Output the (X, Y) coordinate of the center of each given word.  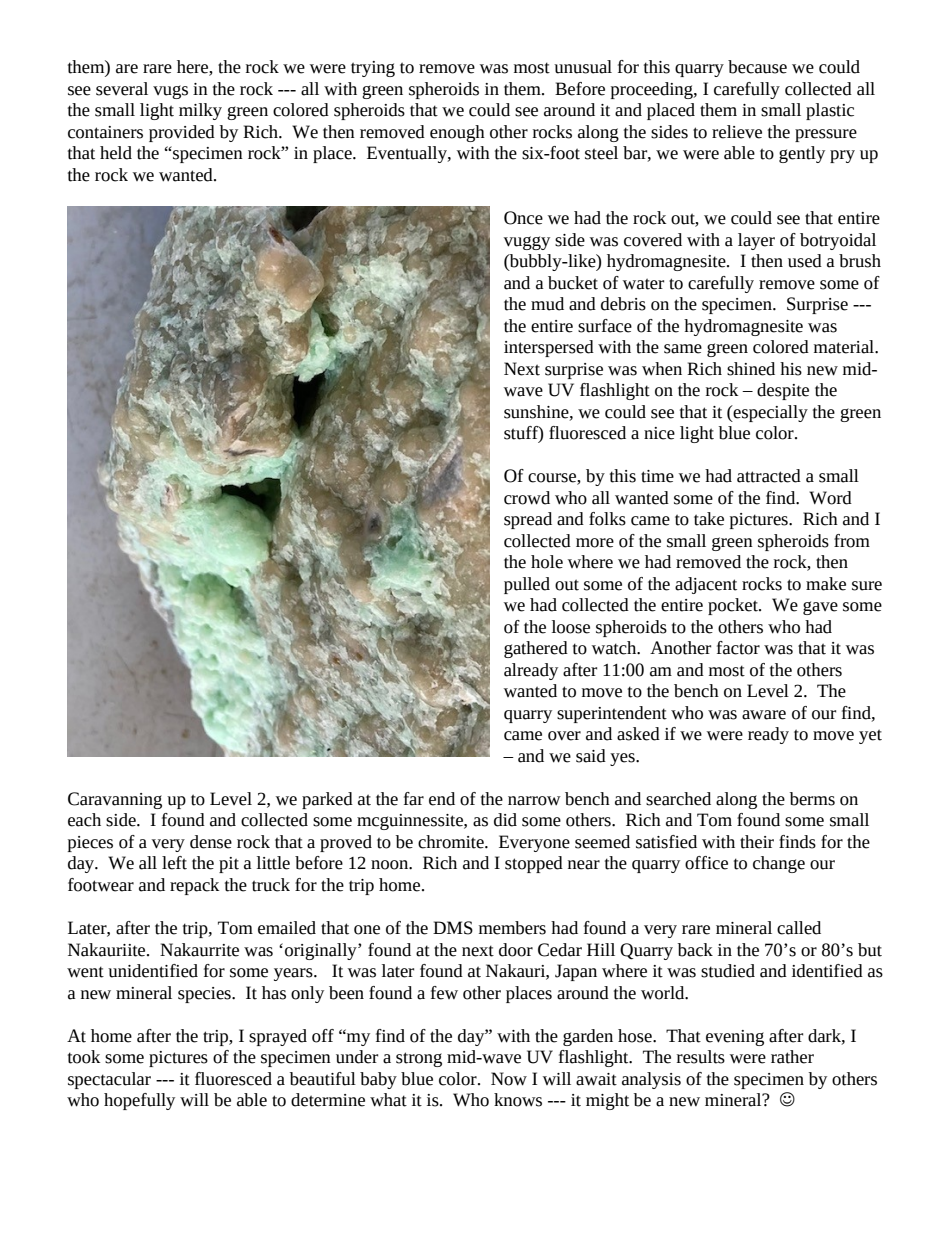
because (757, 67)
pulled (527, 585)
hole (547, 562)
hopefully (139, 1101)
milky (200, 111)
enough (457, 133)
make (826, 584)
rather (792, 1057)
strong (419, 1059)
